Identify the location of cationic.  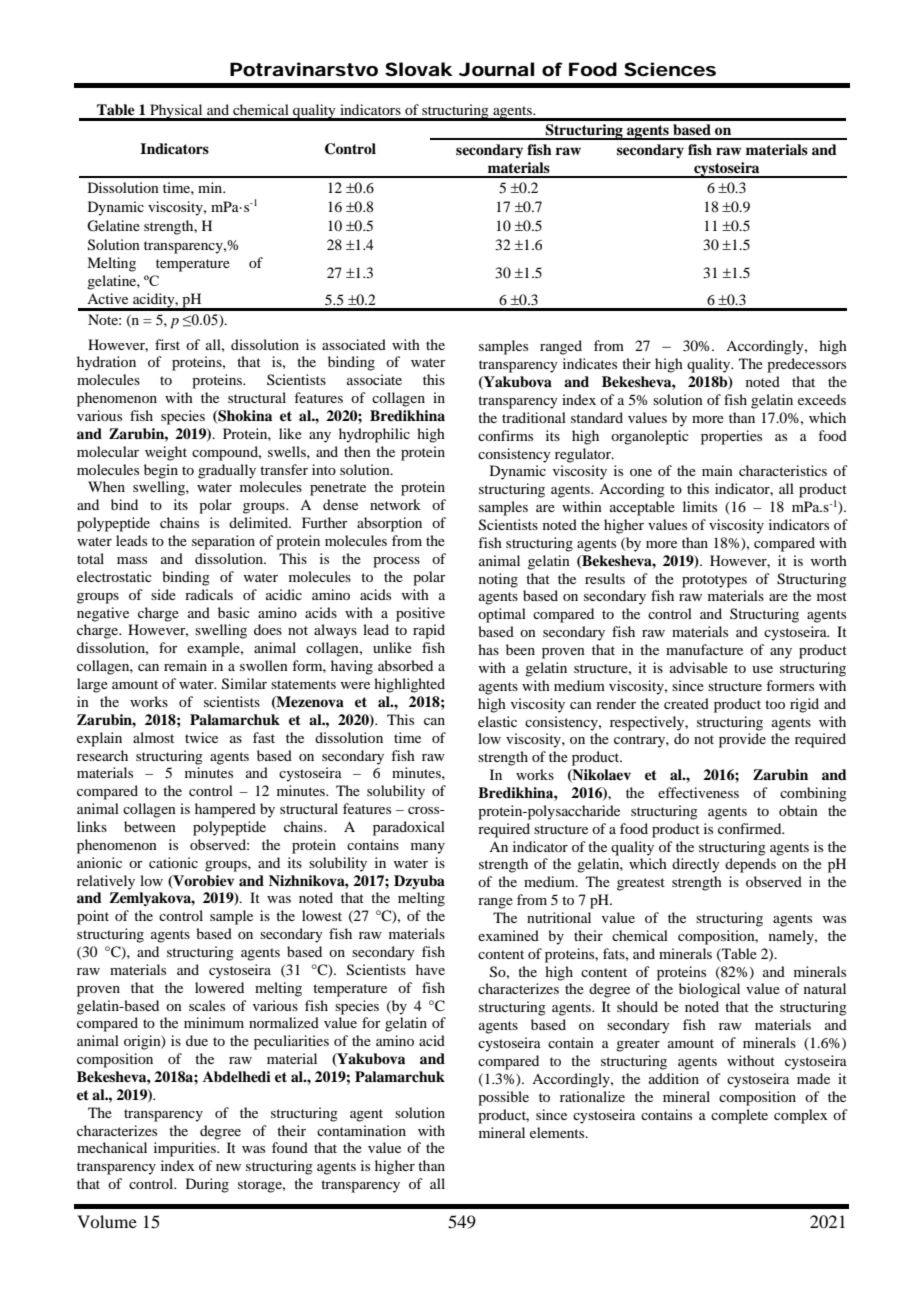
(173, 862).
